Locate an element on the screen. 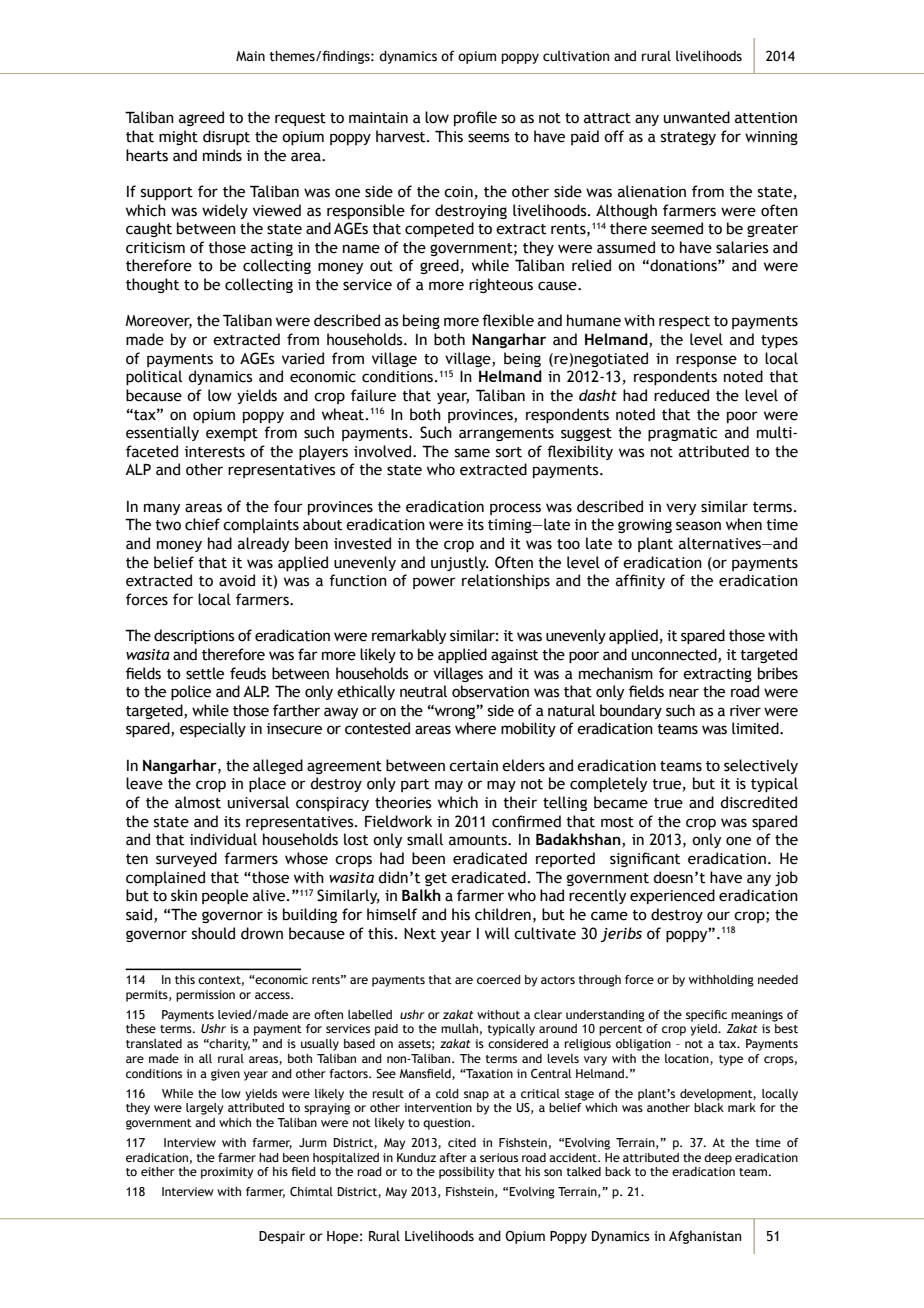 This screenshot has width=924, height=1308. unwanted is located at coordinates (697, 117).
